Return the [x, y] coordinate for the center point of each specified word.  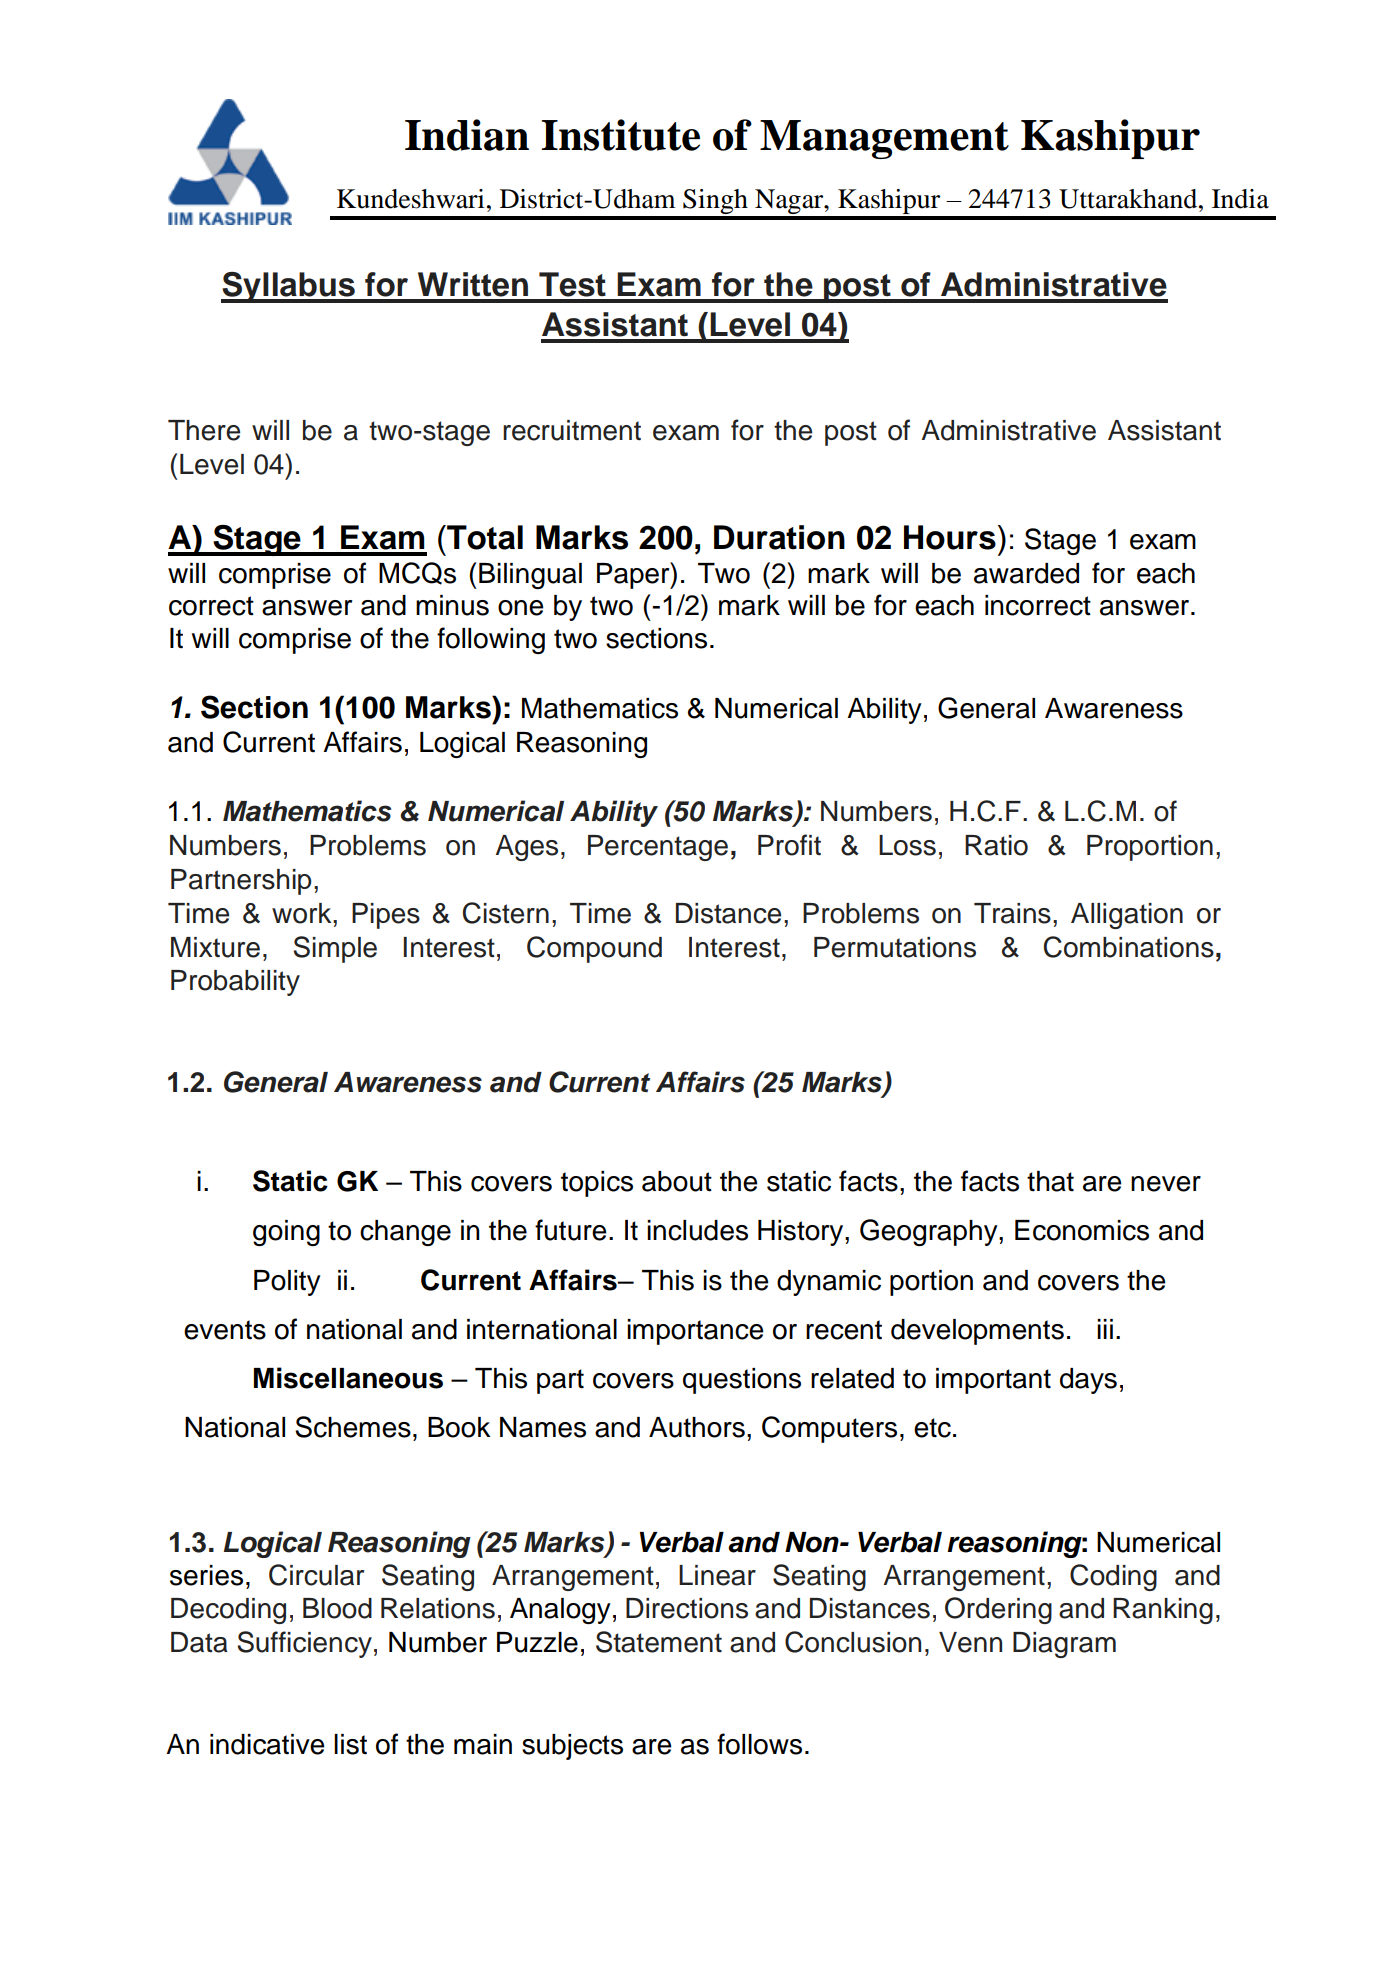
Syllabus [289, 287]
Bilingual [530, 576]
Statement [659, 1642]
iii [1105, 1329]
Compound [594, 949]
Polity [287, 1283]
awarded [1026, 573]
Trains [1012, 913]
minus [452, 605]
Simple [335, 949]
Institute [620, 135]
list [350, 1744]
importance [695, 1332]
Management [884, 139]
